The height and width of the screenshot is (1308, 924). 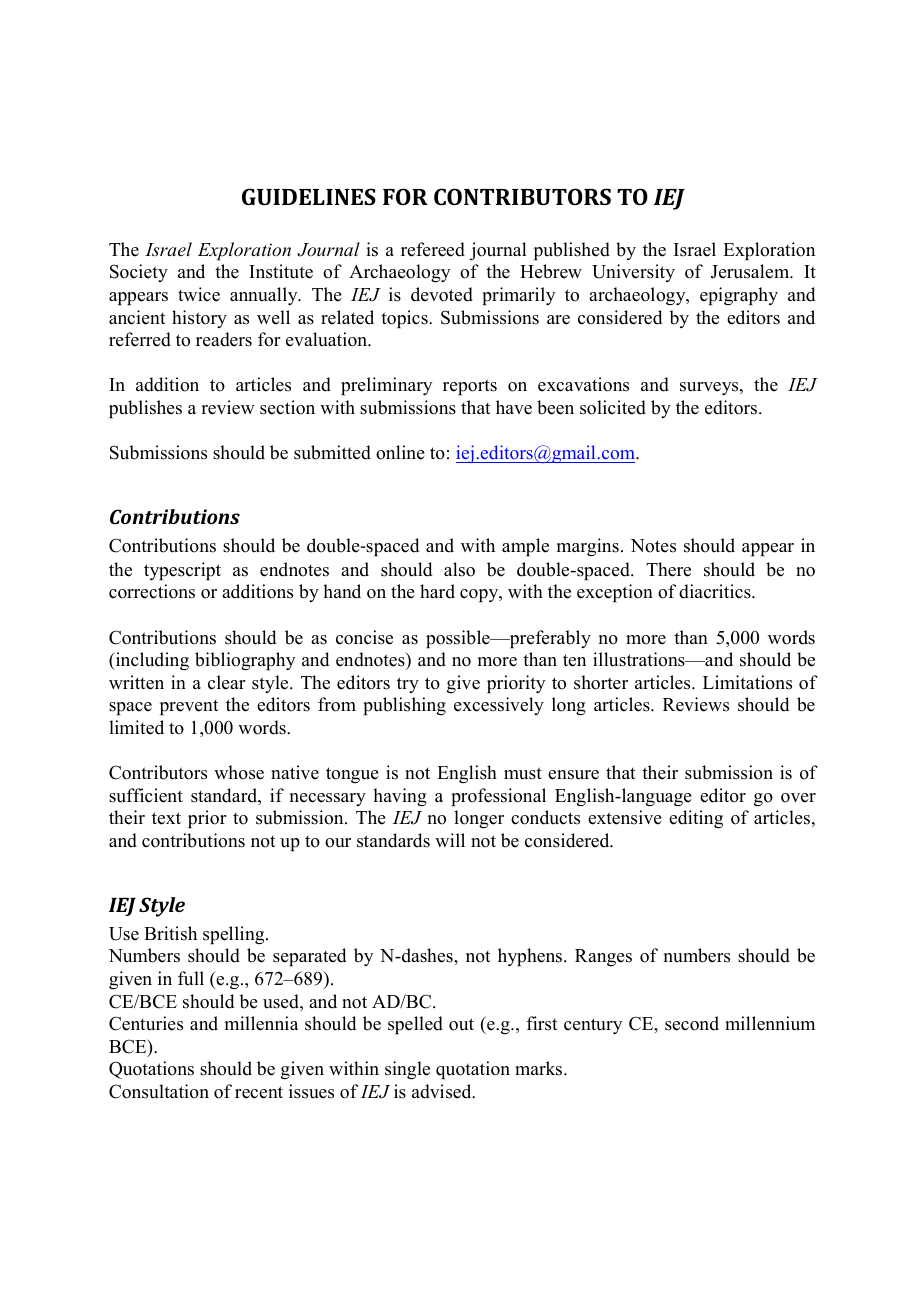 What do you see at coordinates (433, 249) in the screenshot?
I see `refereed` at bounding box center [433, 249].
